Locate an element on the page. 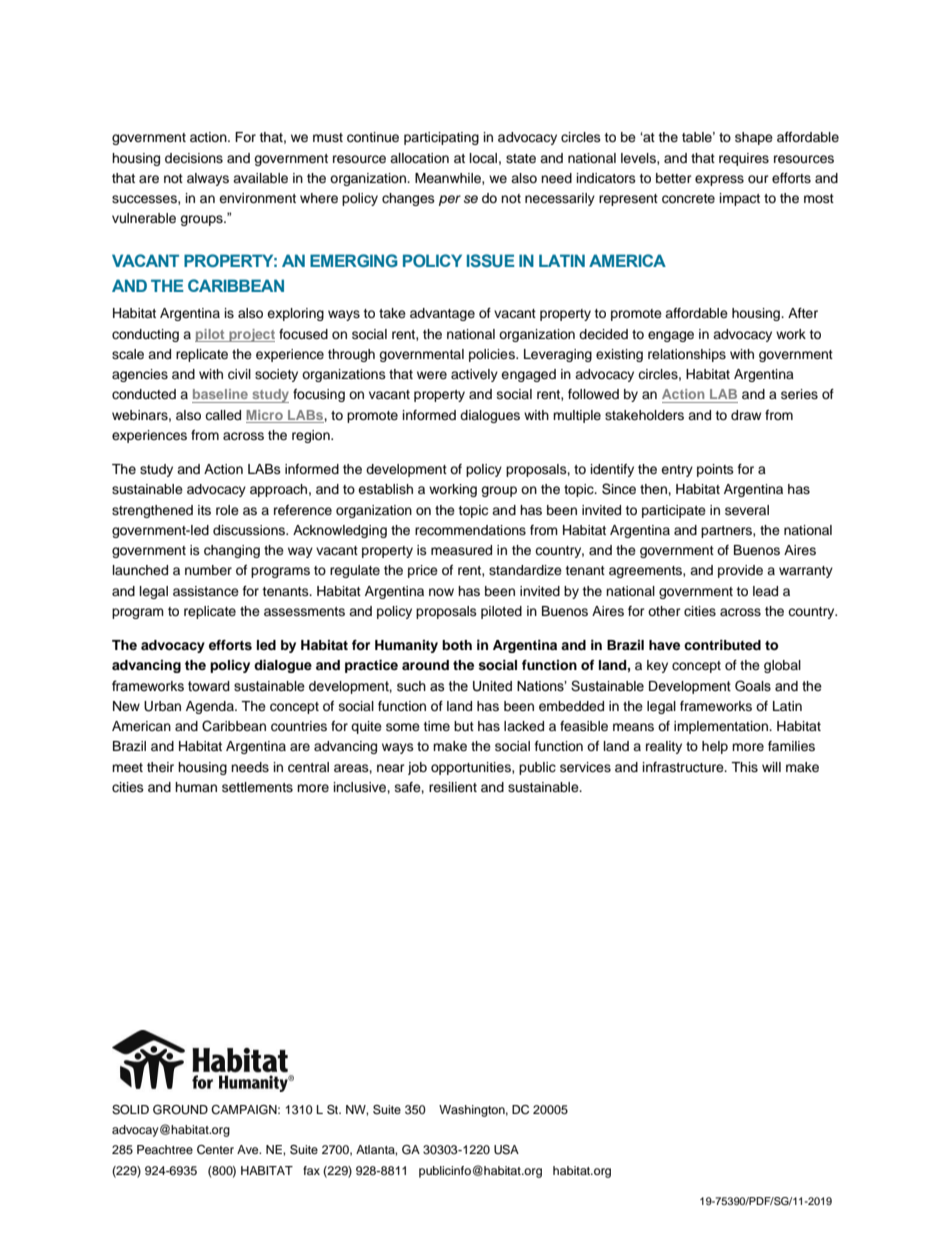  decisions is located at coordinates (194, 158).
